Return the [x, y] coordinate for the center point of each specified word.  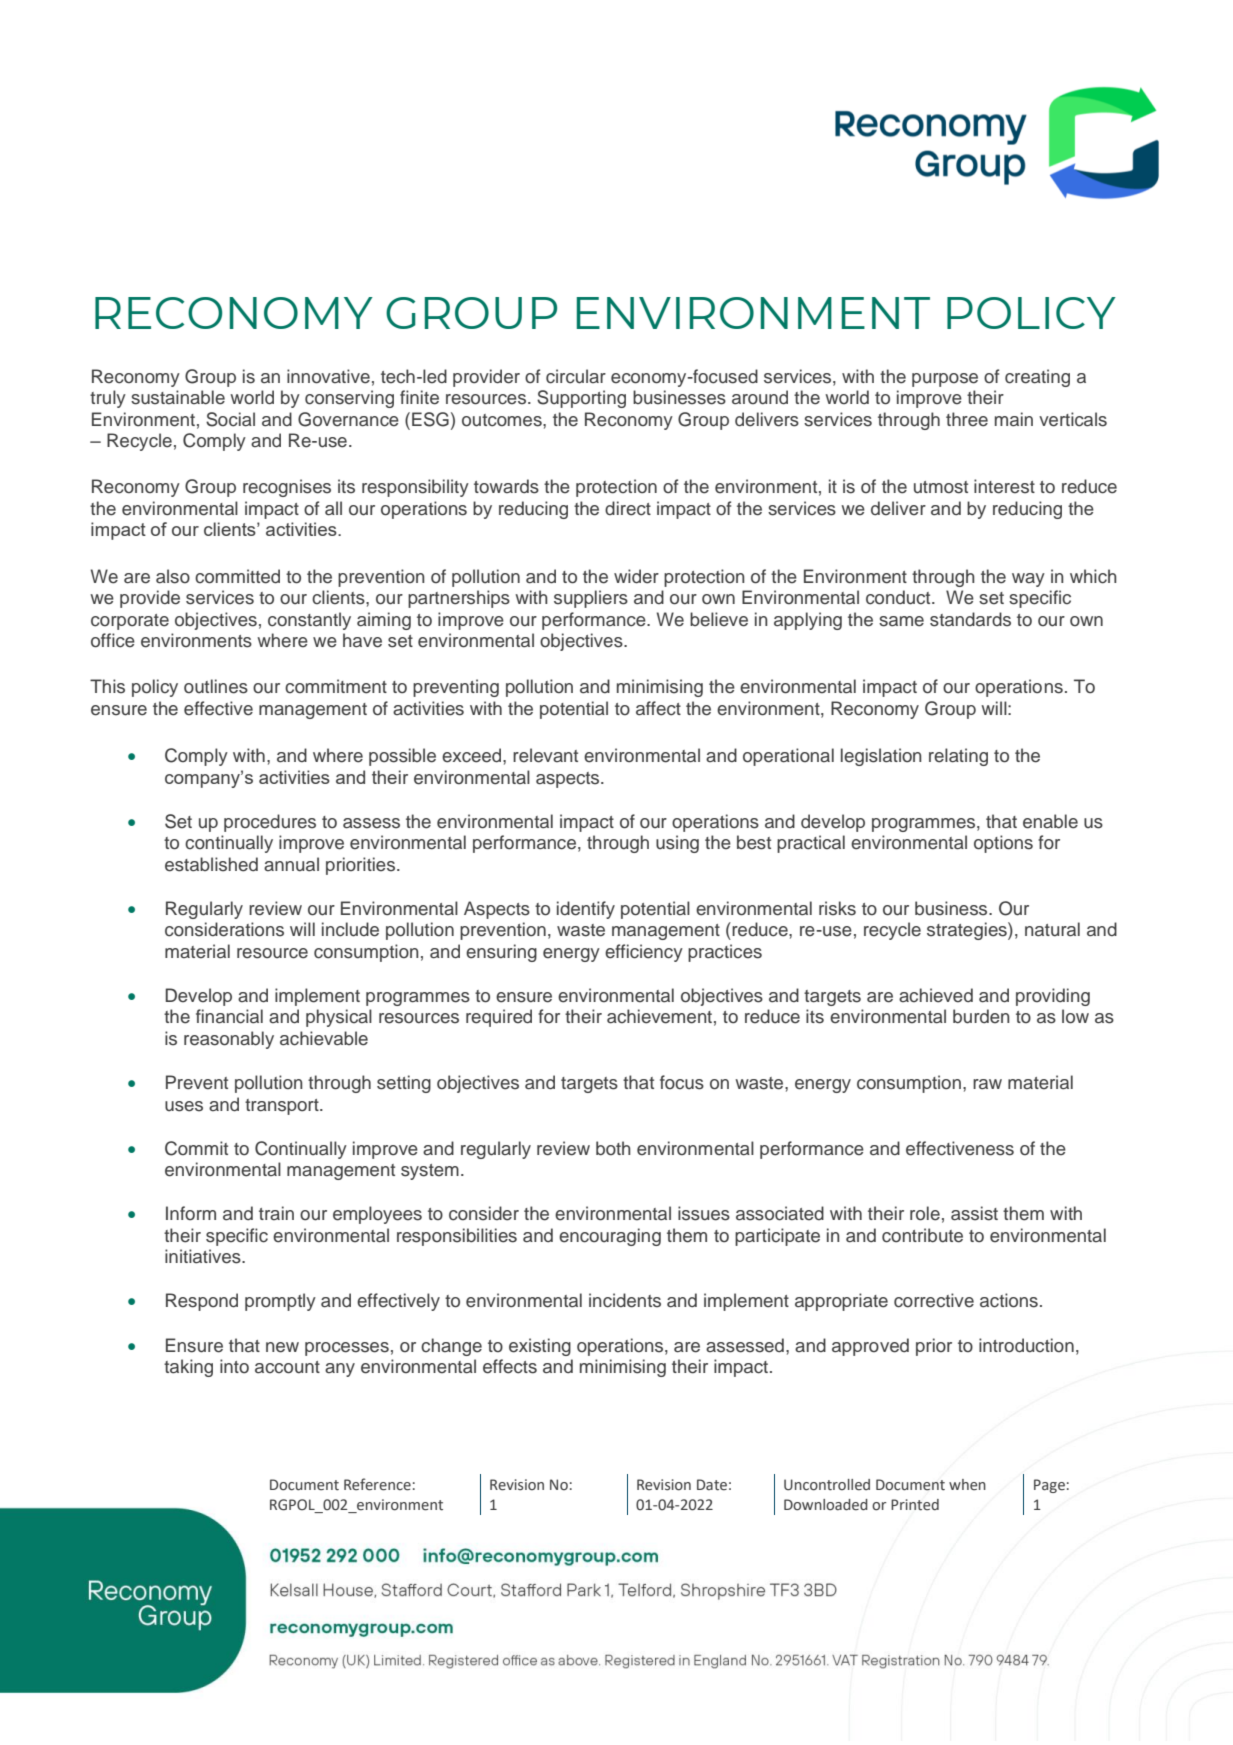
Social [230, 419]
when [967, 1485]
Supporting [581, 399]
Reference [377, 1484]
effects [510, 1366]
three [967, 419]
